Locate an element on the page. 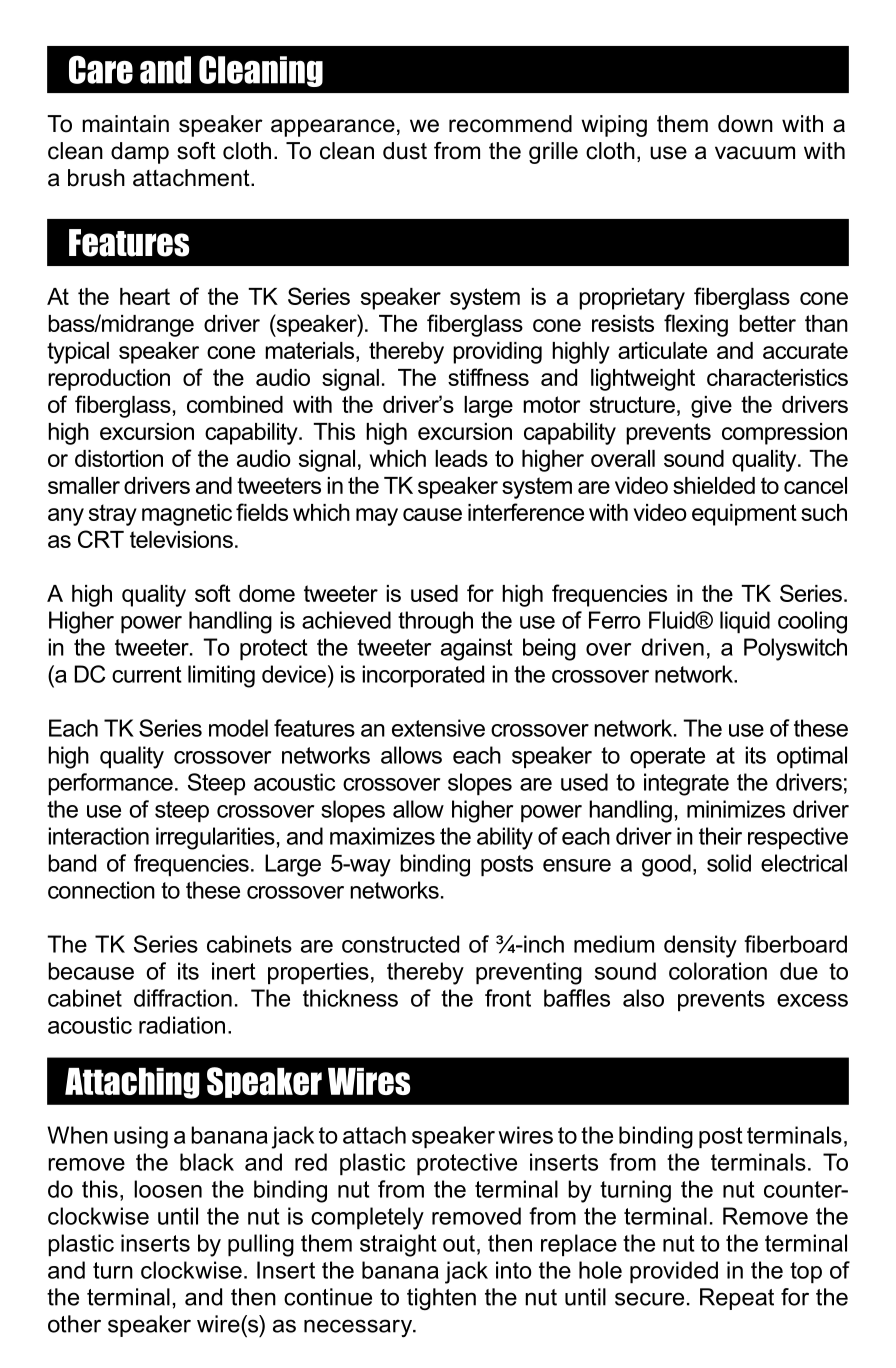  current is located at coordinates (147, 674).
